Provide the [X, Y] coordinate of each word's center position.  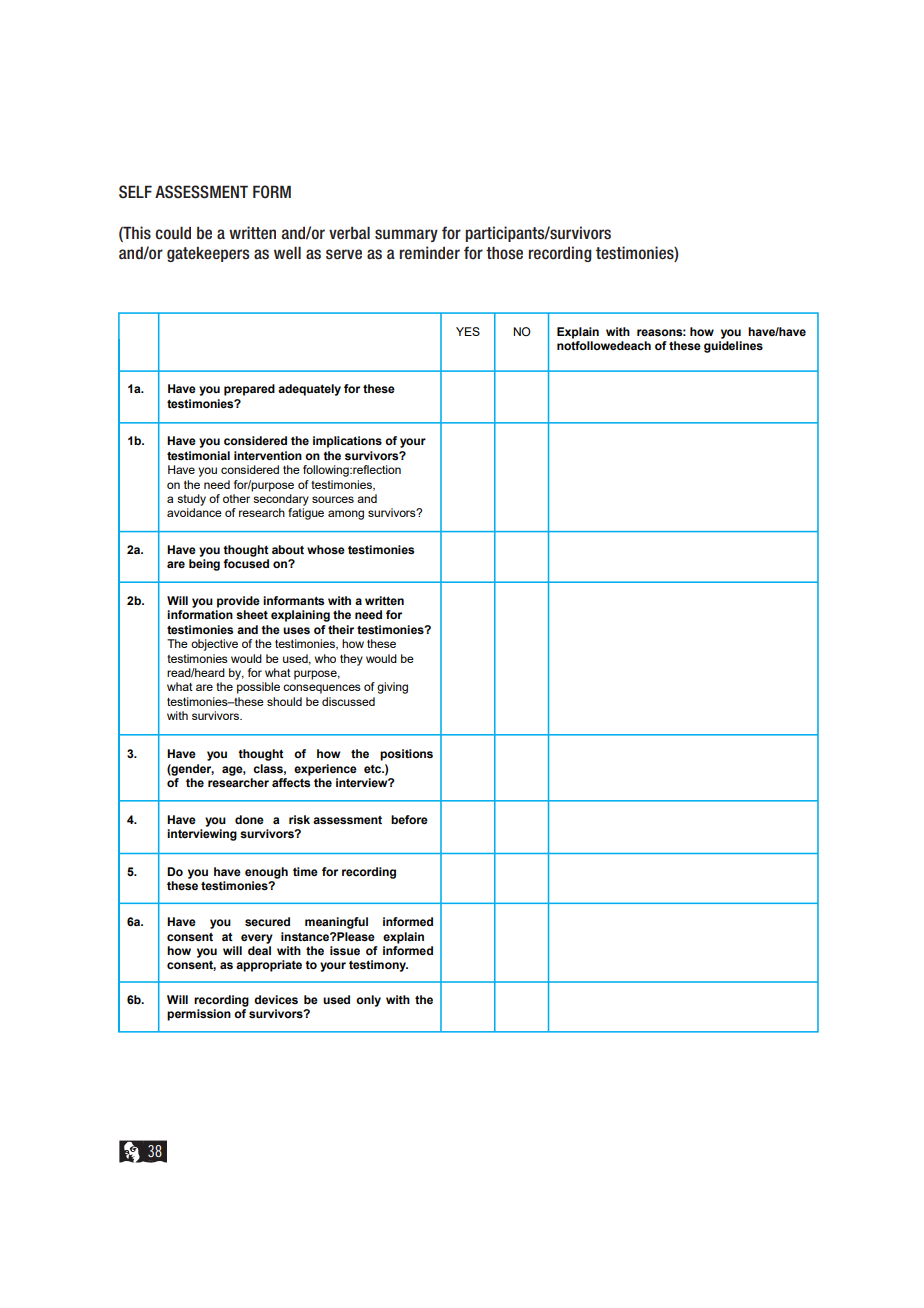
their [341, 629]
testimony [378, 966]
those [504, 253]
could [173, 233]
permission [199, 1015]
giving [392, 688]
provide [238, 602]
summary [406, 235]
